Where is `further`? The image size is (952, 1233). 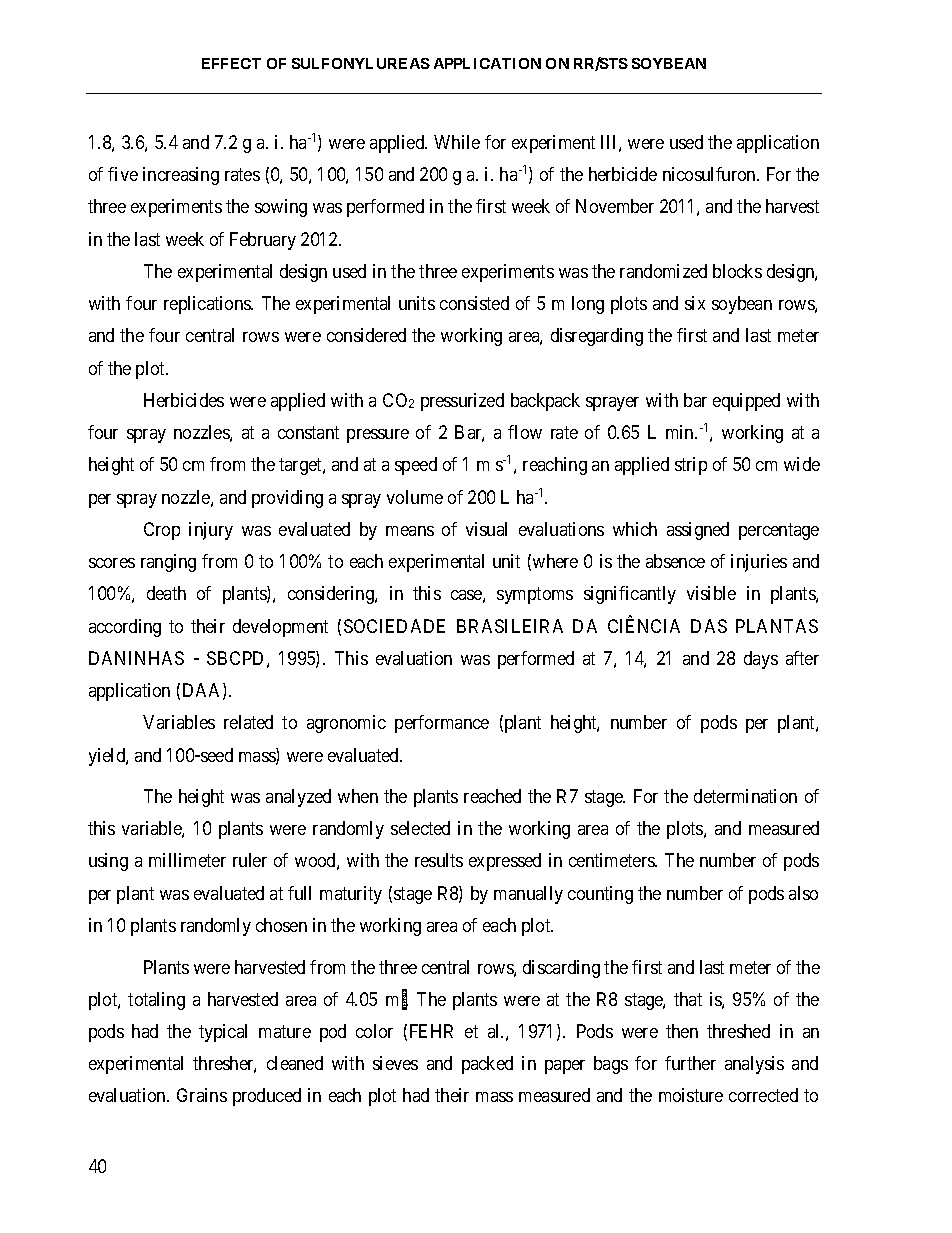
further is located at coordinates (690, 1063).
